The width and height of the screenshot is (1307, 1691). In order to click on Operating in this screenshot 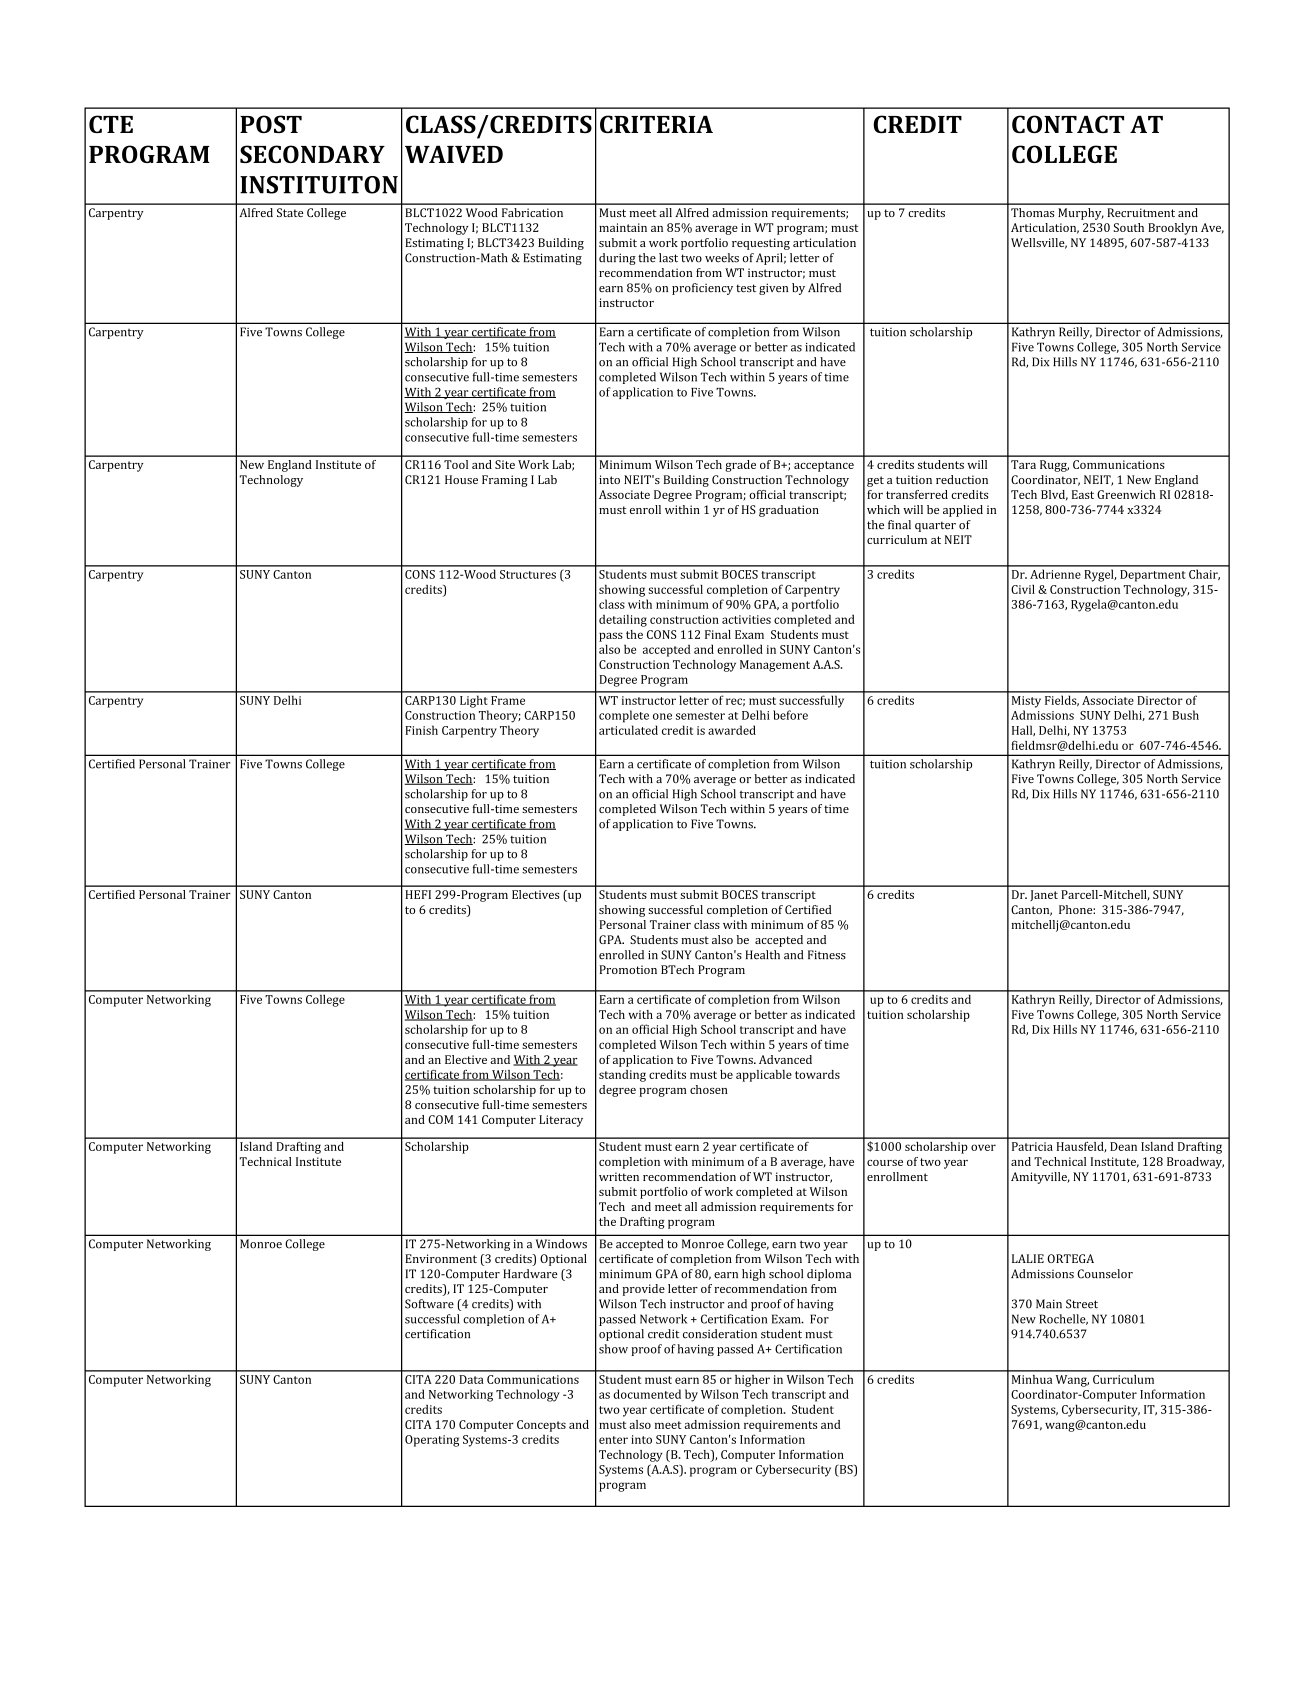, I will do `click(432, 1441)`.
